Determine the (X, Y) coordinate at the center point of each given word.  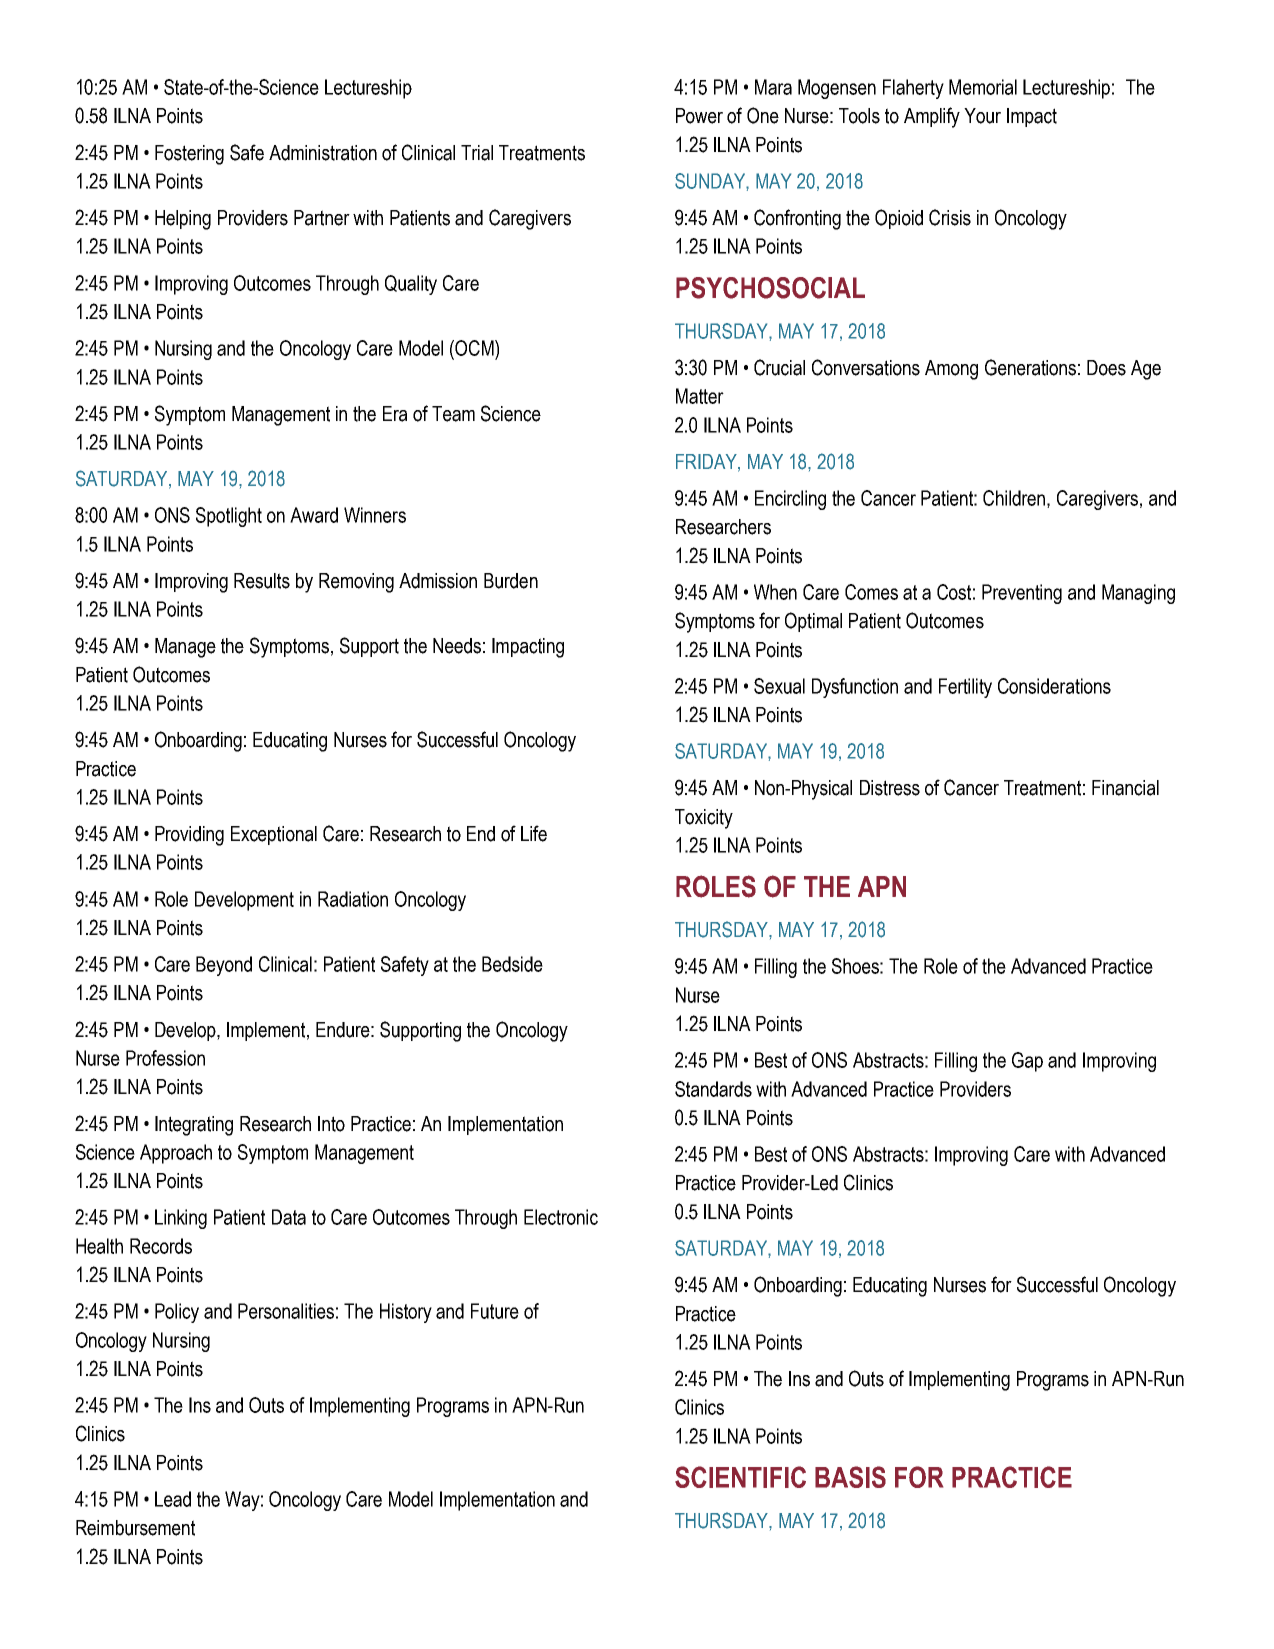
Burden (511, 581)
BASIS (850, 1477)
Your (982, 116)
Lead (173, 1499)
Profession (165, 1058)
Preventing (1022, 594)
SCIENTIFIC (740, 1477)
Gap (1027, 1062)
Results (262, 581)
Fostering (189, 155)
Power (699, 116)
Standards (713, 1089)
